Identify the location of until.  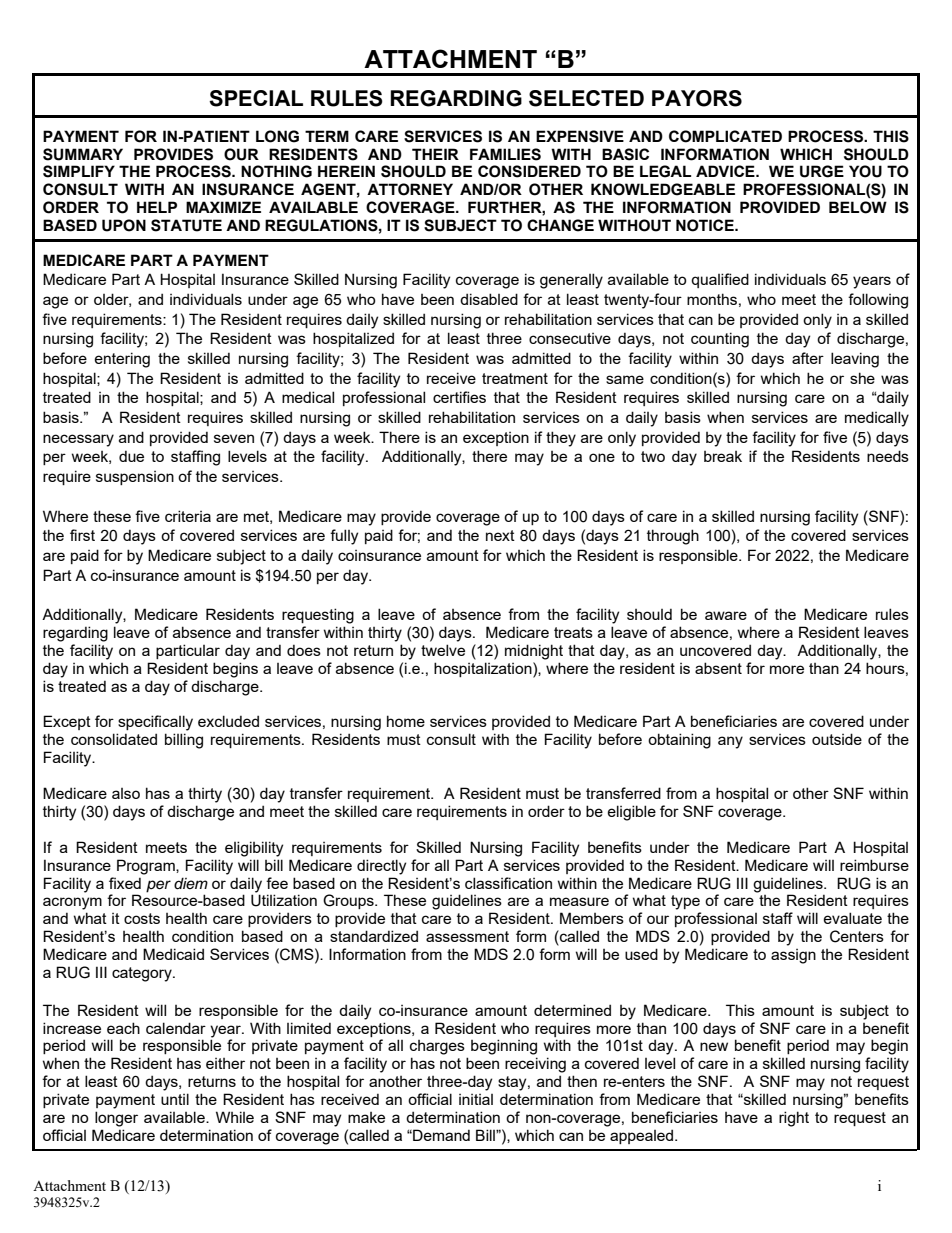
(175, 1099).
